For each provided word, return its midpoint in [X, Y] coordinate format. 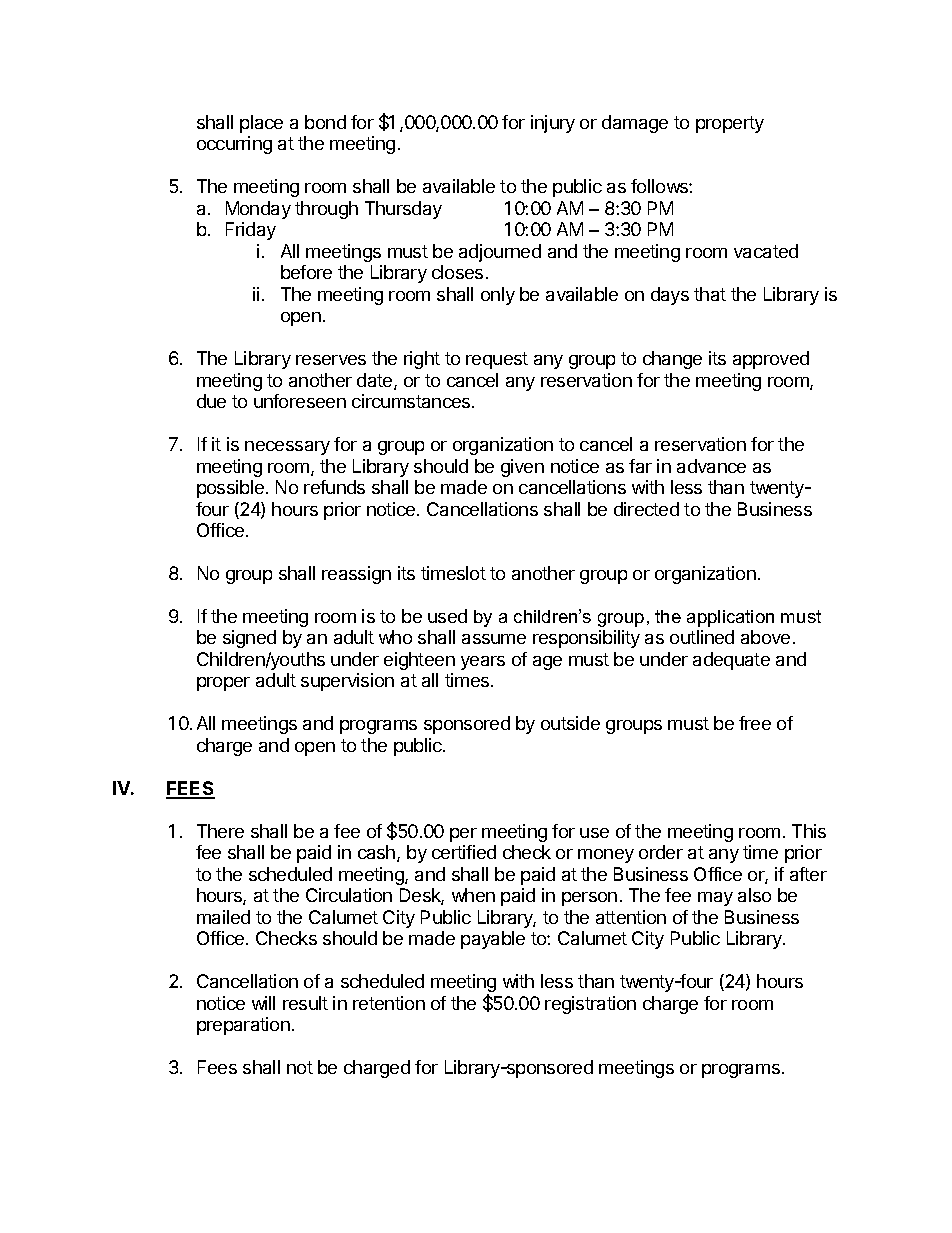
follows [660, 186]
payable [493, 940]
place [261, 124]
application [730, 618]
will [263, 1003]
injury [553, 124]
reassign [356, 575]
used [447, 616]
